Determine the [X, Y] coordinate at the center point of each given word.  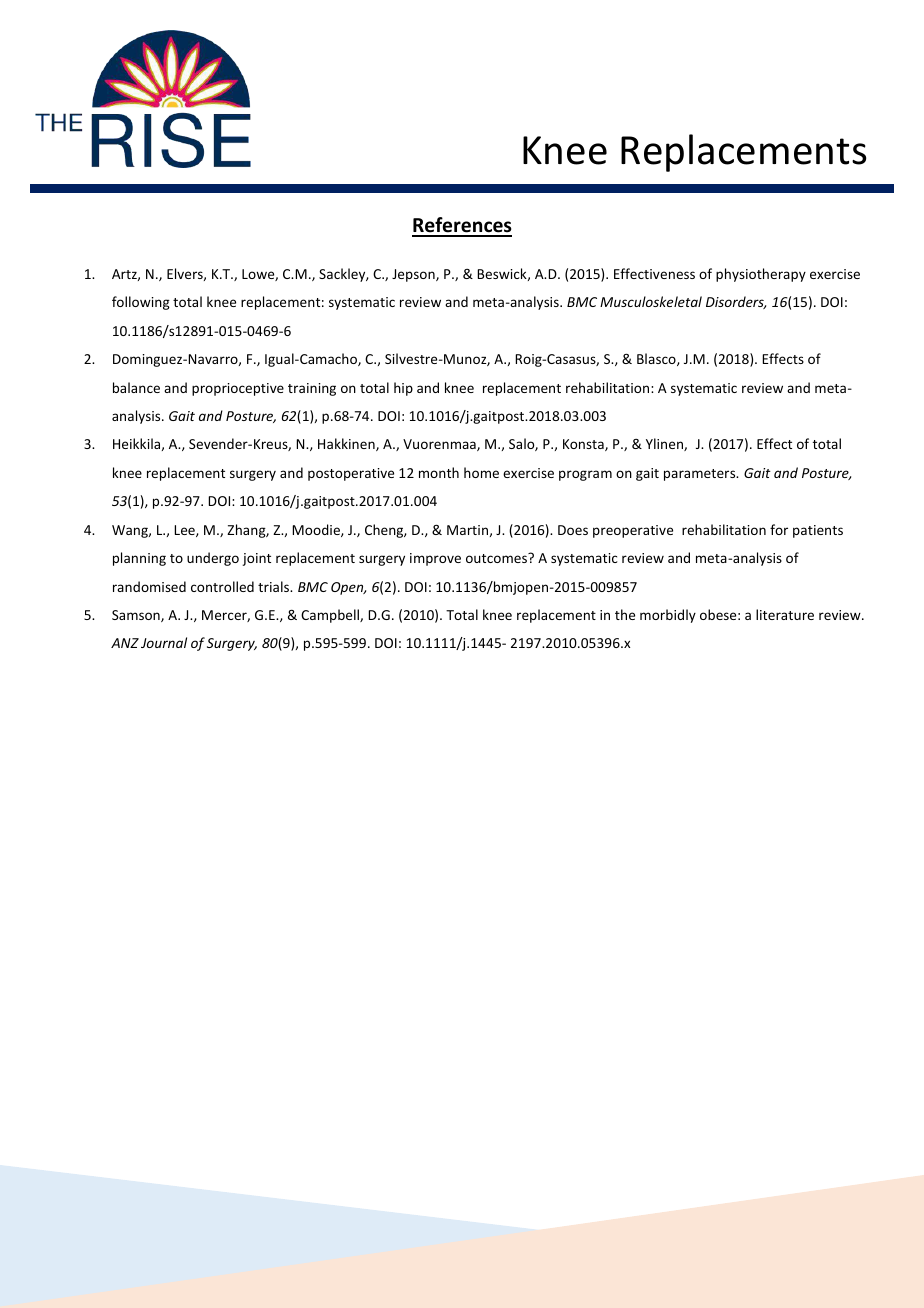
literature [785, 614]
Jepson [414, 275]
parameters [701, 475]
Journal [164, 642]
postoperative [351, 474]
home [481, 472]
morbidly [668, 616]
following [141, 303]
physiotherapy [761, 275]
